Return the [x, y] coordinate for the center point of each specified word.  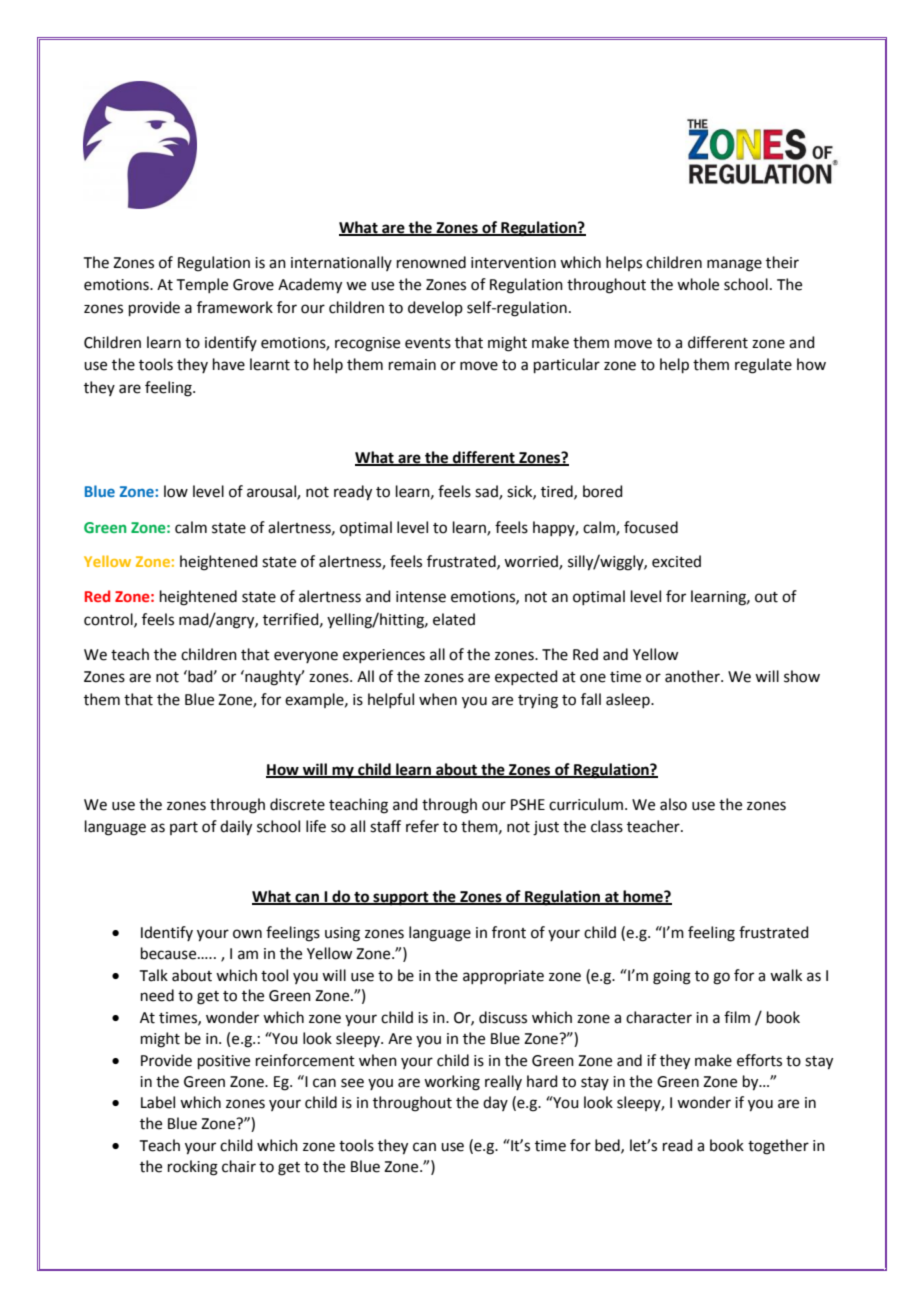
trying [538, 701]
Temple [202, 285]
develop [435, 308]
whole [698, 284]
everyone [306, 657]
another [693, 676]
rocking [193, 1168]
